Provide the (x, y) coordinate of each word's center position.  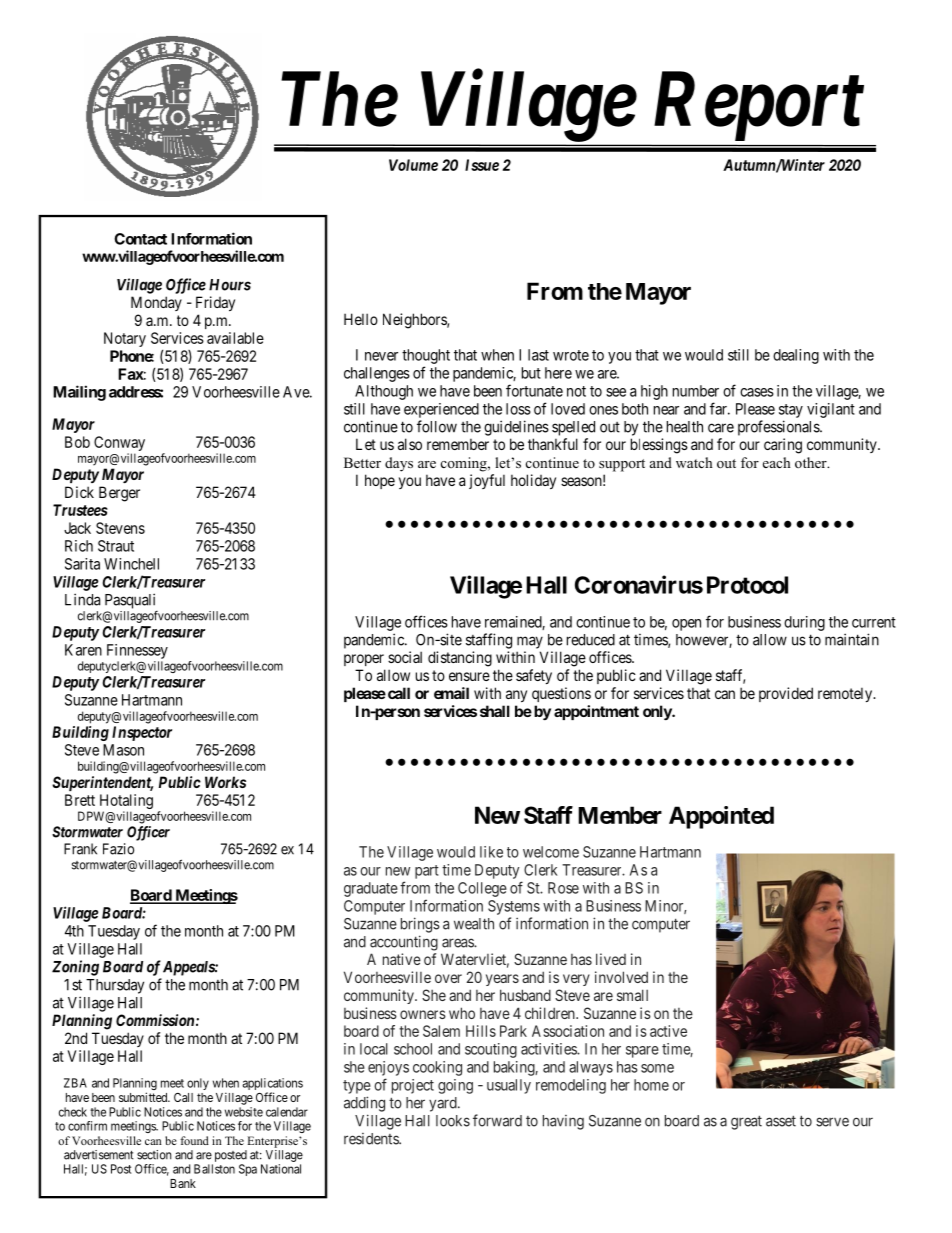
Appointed (721, 817)
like (491, 852)
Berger (119, 494)
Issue (482, 165)
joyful (487, 481)
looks (453, 1121)
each (777, 462)
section (154, 1155)
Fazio (118, 849)
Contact (140, 239)
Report (758, 107)
